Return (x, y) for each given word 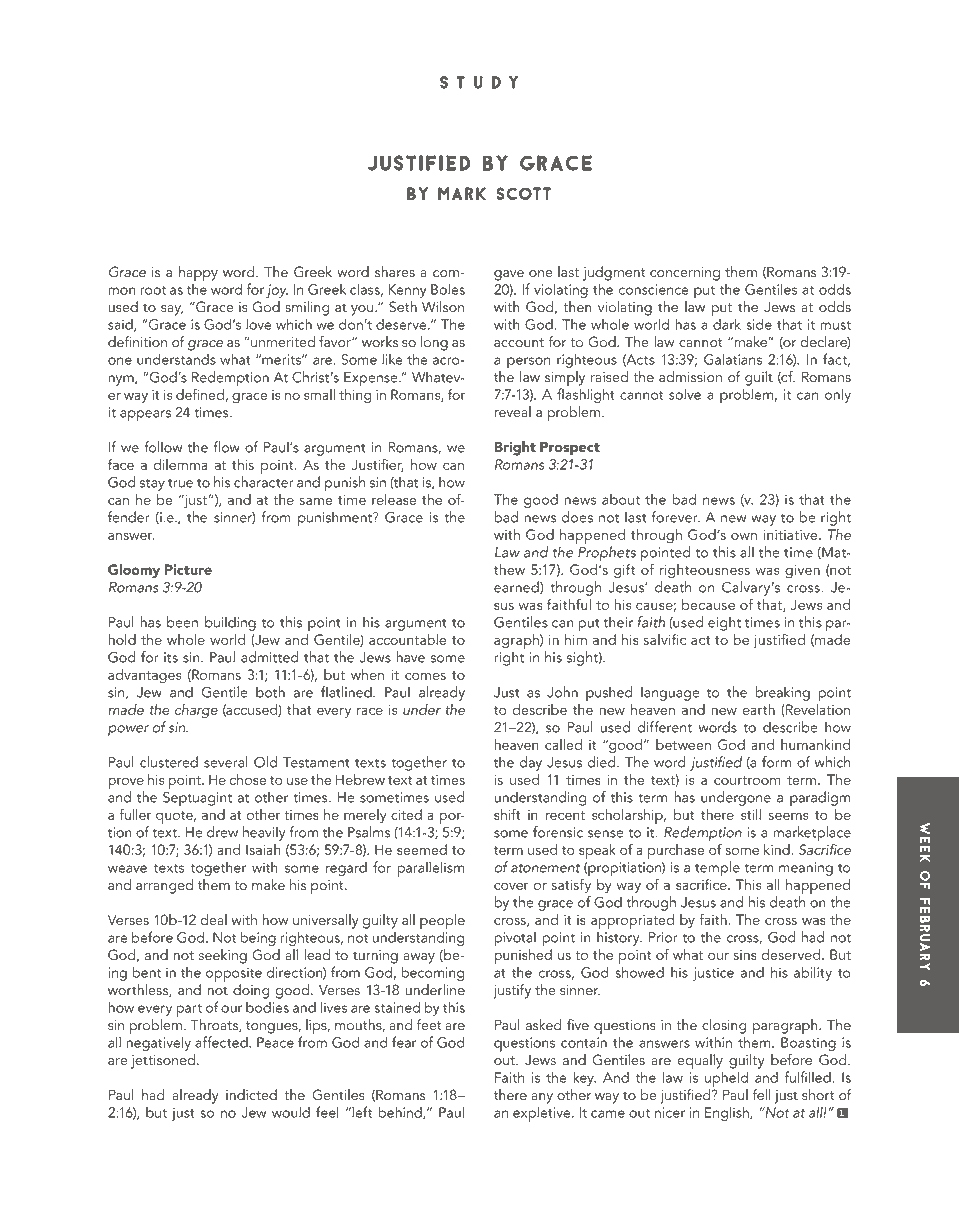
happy (198, 273)
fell (762, 1095)
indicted (251, 1095)
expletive (543, 1114)
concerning (685, 274)
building (230, 623)
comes (425, 676)
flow (227, 447)
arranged (164, 886)
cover (511, 886)
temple (717, 870)
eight (724, 623)
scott (523, 193)
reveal (512, 412)
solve (685, 394)
